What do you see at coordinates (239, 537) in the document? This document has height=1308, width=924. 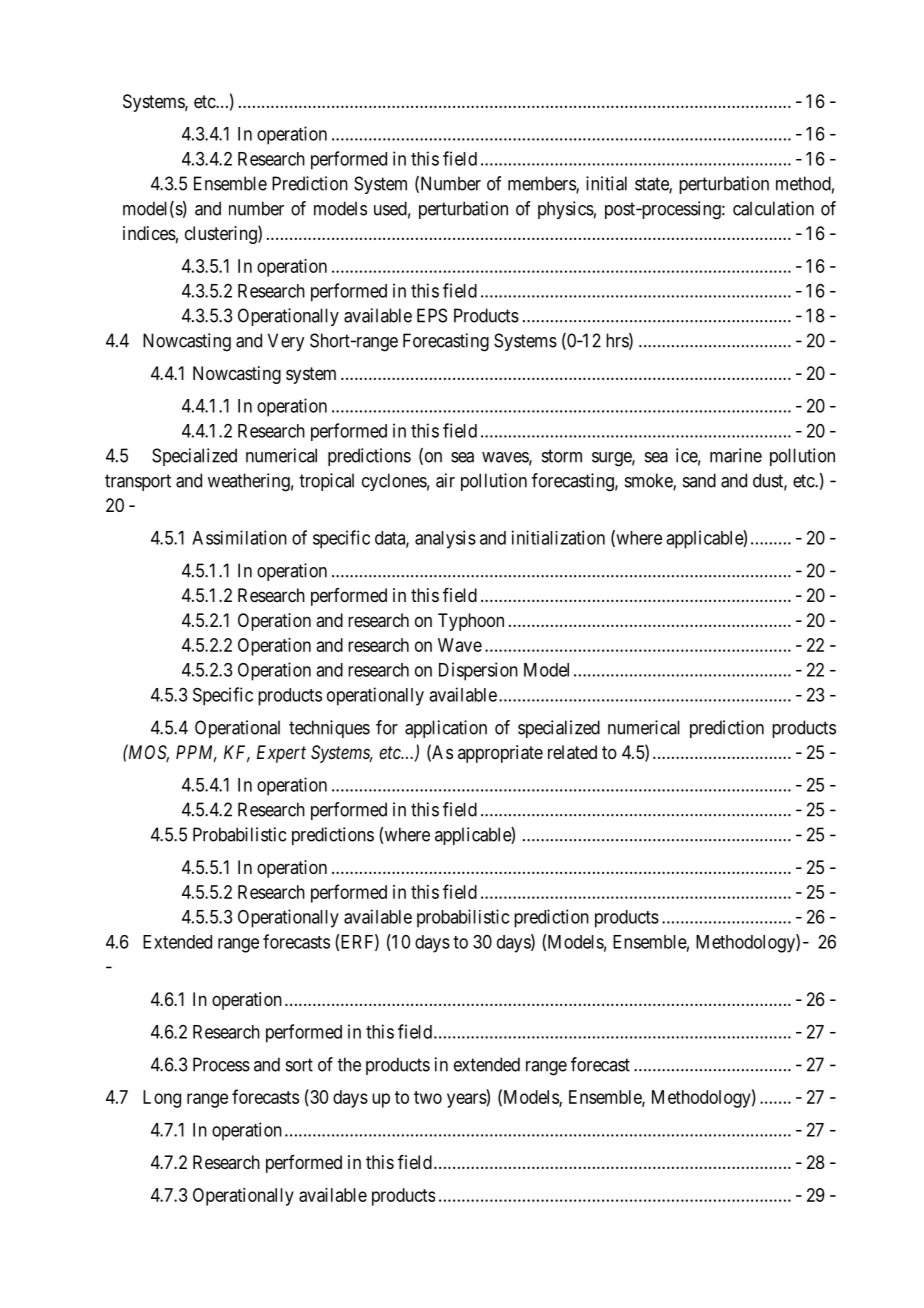 I see `Assimilation` at bounding box center [239, 537].
